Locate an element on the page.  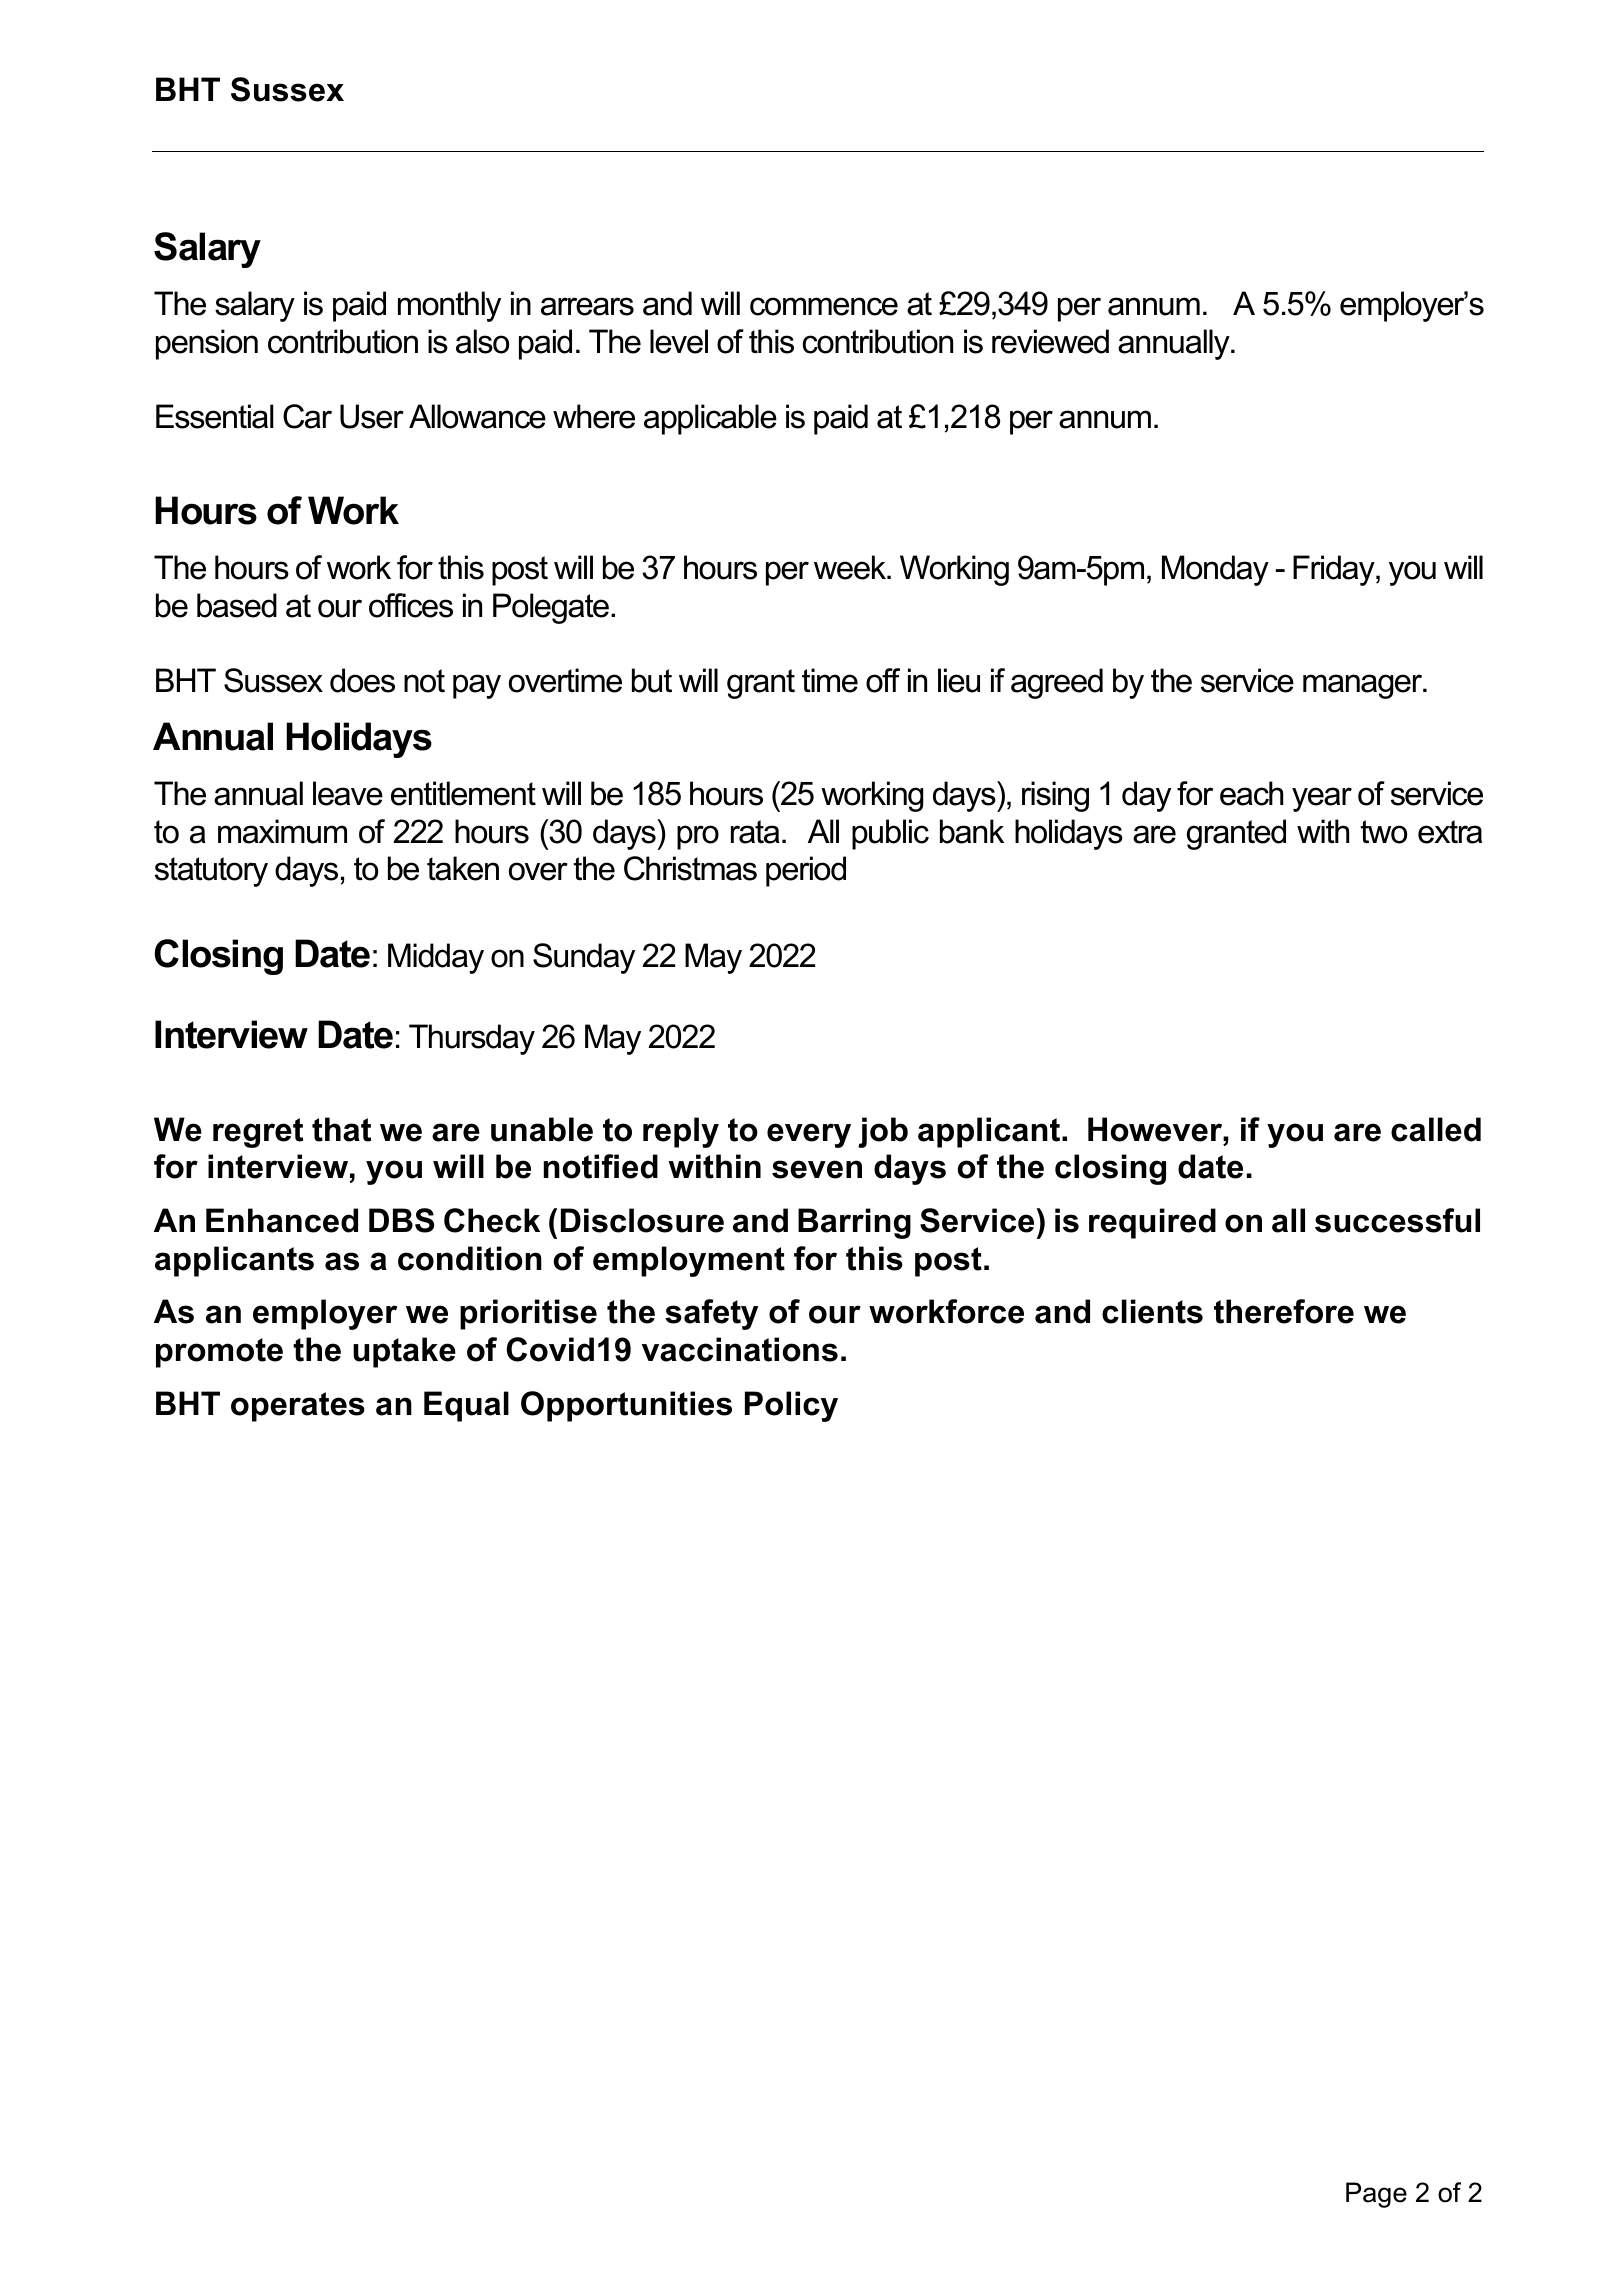
therefore is located at coordinates (1284, 1311).
